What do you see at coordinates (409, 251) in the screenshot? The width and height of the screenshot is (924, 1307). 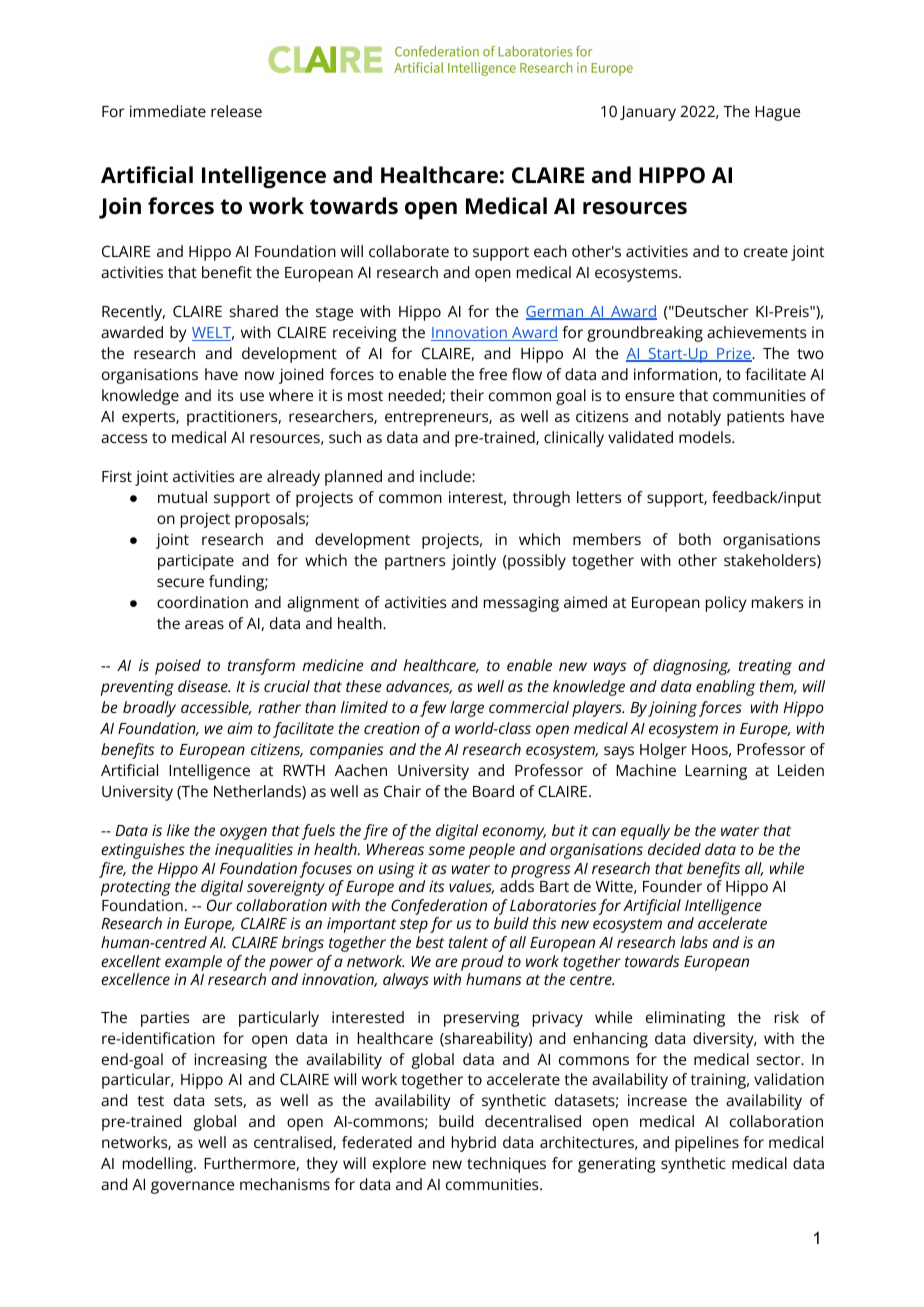 I see `collaborate` at bounding box center [409, 251].
